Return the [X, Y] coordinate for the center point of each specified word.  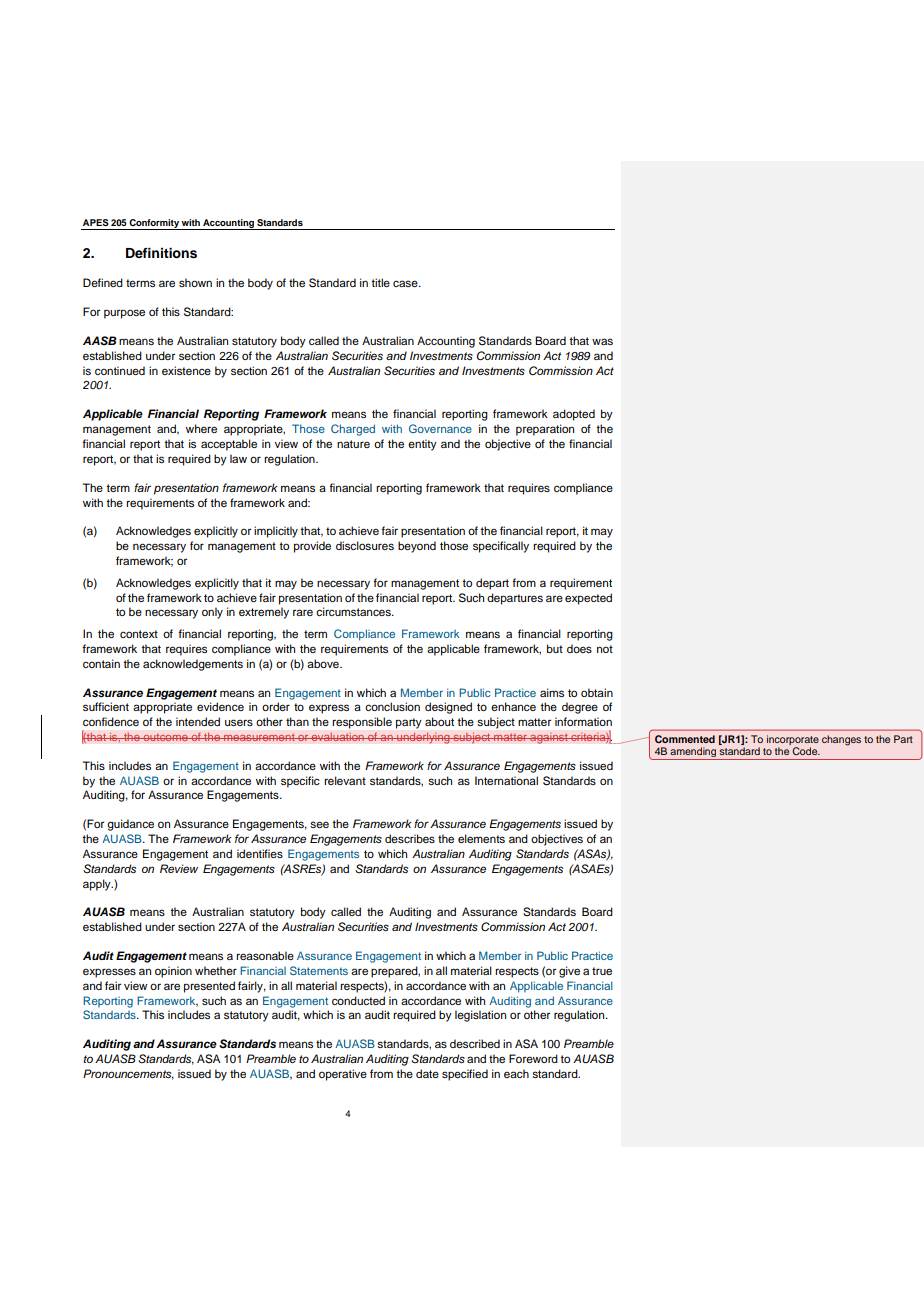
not [605, 649]
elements [481, 838]
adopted [574, 415]
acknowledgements [193, 665]
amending [693, 752]
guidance [130, 825]
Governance [440, 428]
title [380, 282]
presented [209, 987]
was [602, 341]
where [201, 428]
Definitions [161, 253]
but [555, 648]
